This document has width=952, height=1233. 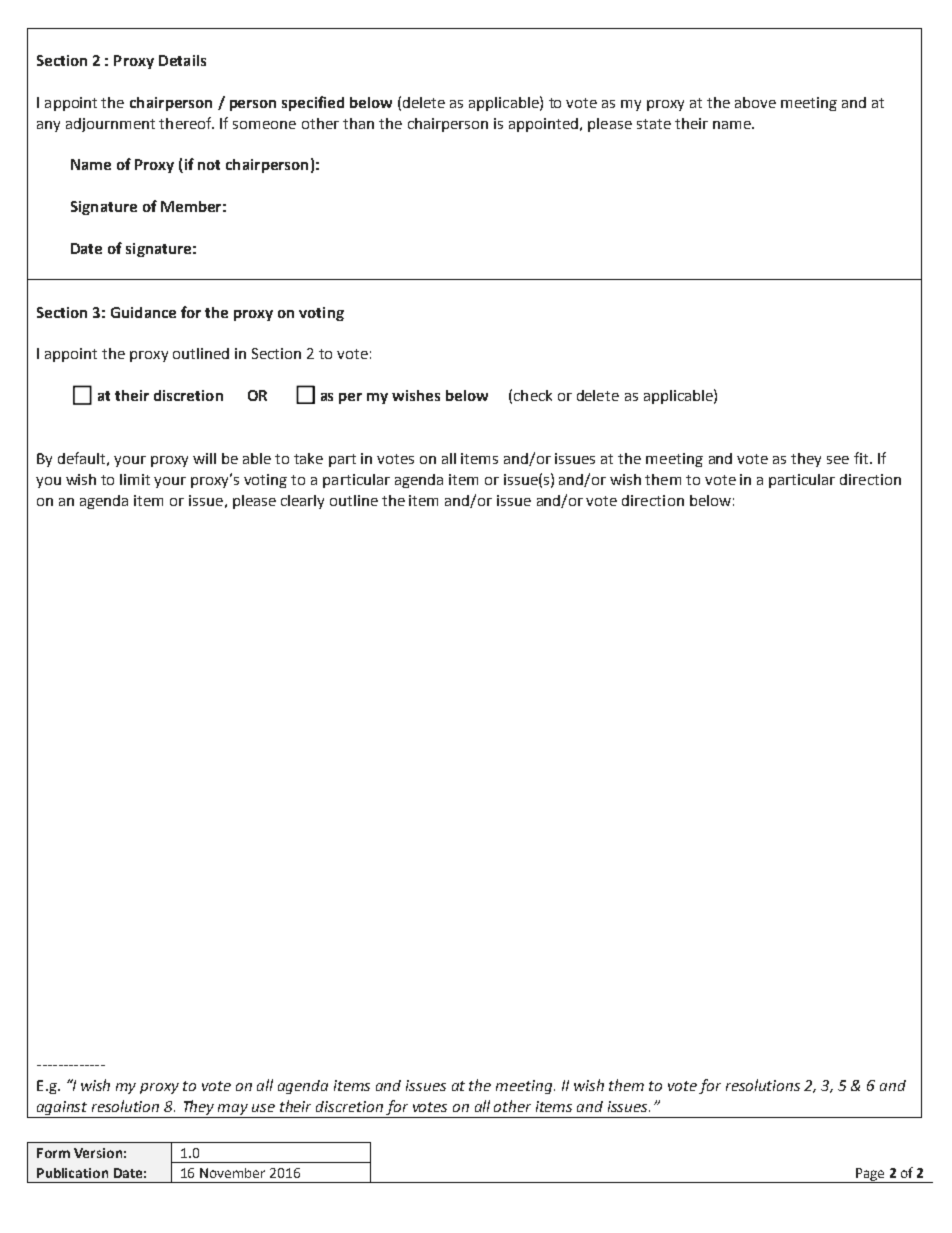 I want to click on take, so click(x=308, y=458).
